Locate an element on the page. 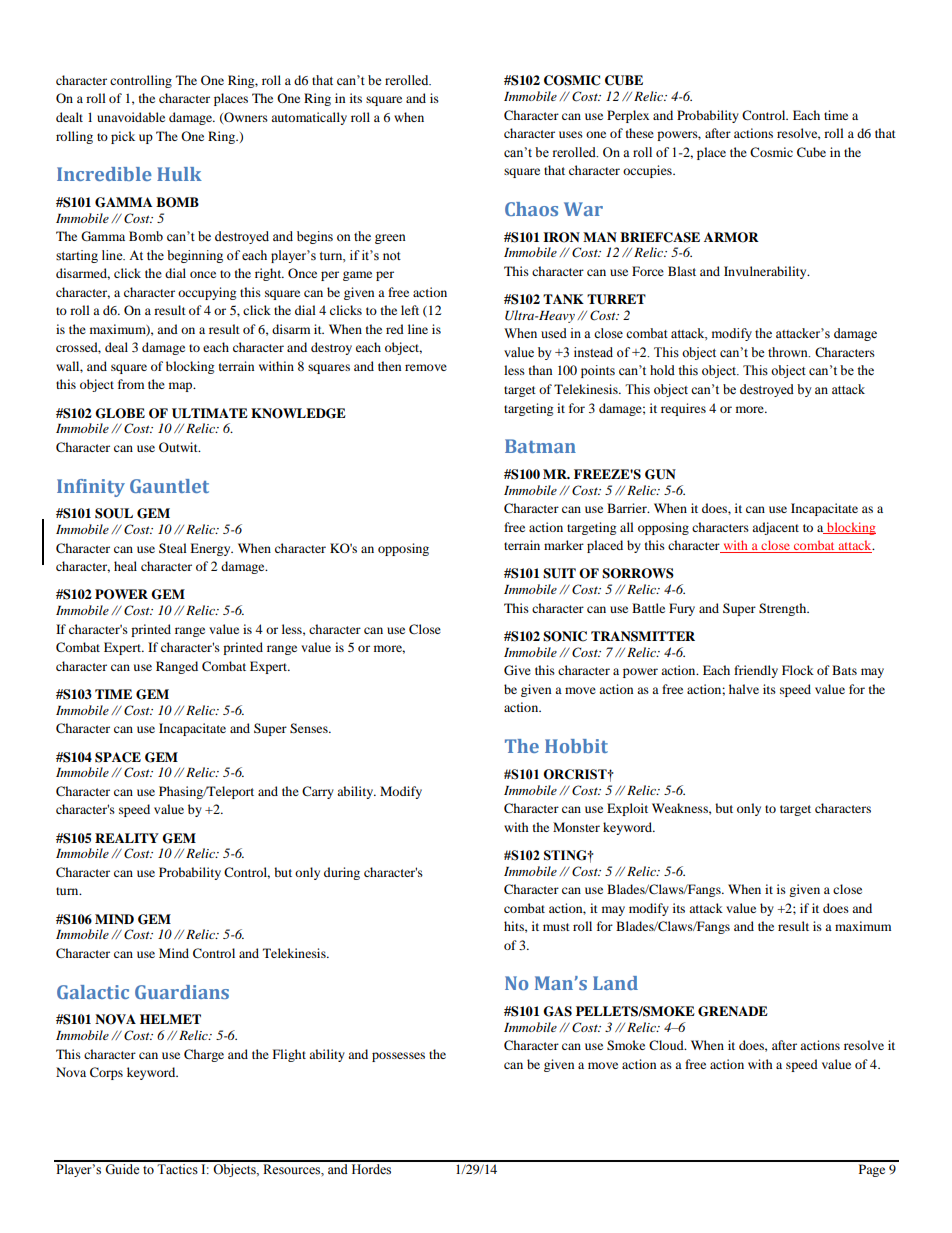  friendly is located at coordinates (756, 671).
